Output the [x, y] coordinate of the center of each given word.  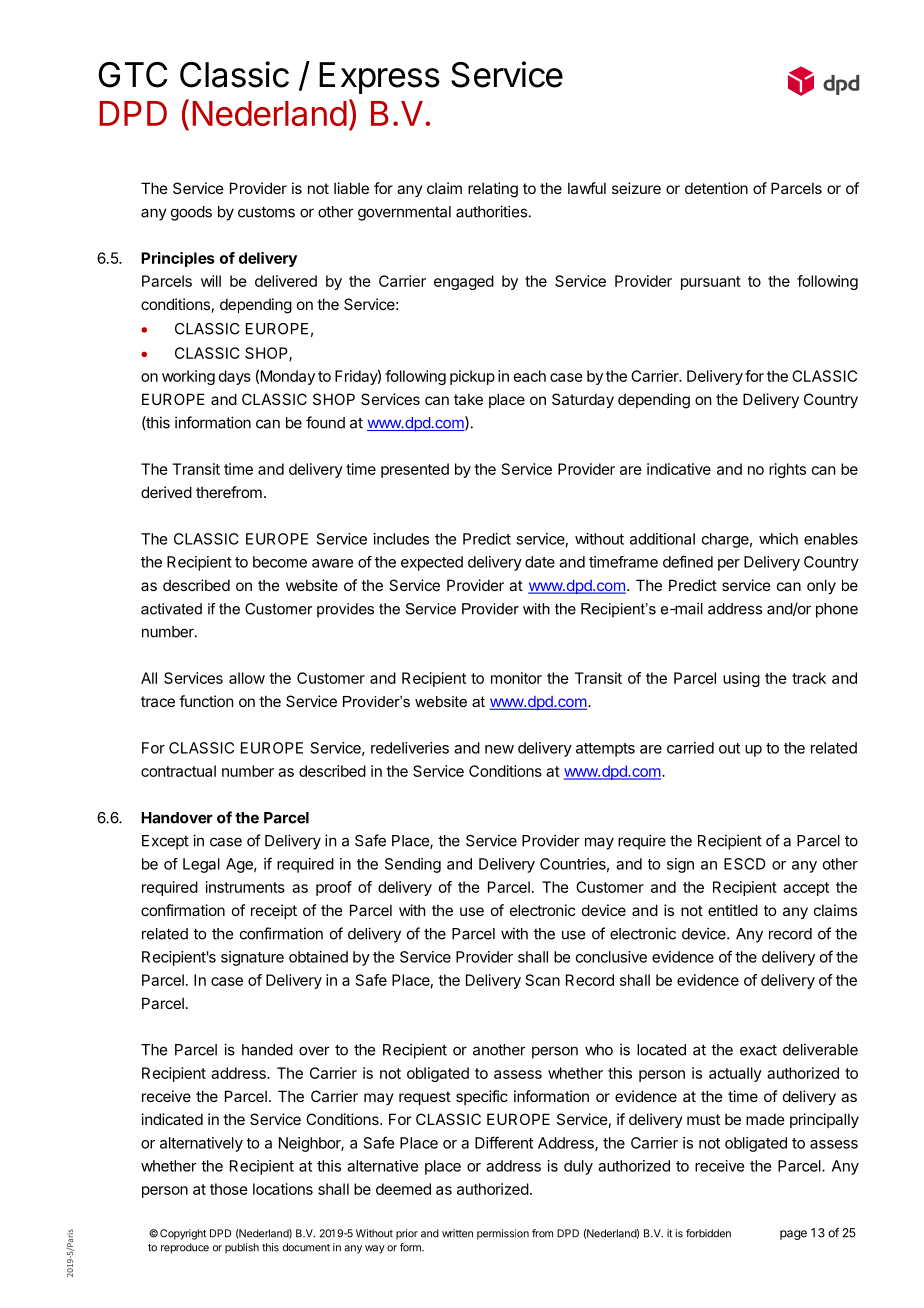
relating [493, 190]
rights [787, 470]
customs [266, 212]
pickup [472, 377]
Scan [543, 980]
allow [247, 678]
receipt [274, 911]
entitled [733, 910]
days [235, 377]
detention [716, 188]
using [741, 679]
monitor [516, 678]
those [229, 1189]
